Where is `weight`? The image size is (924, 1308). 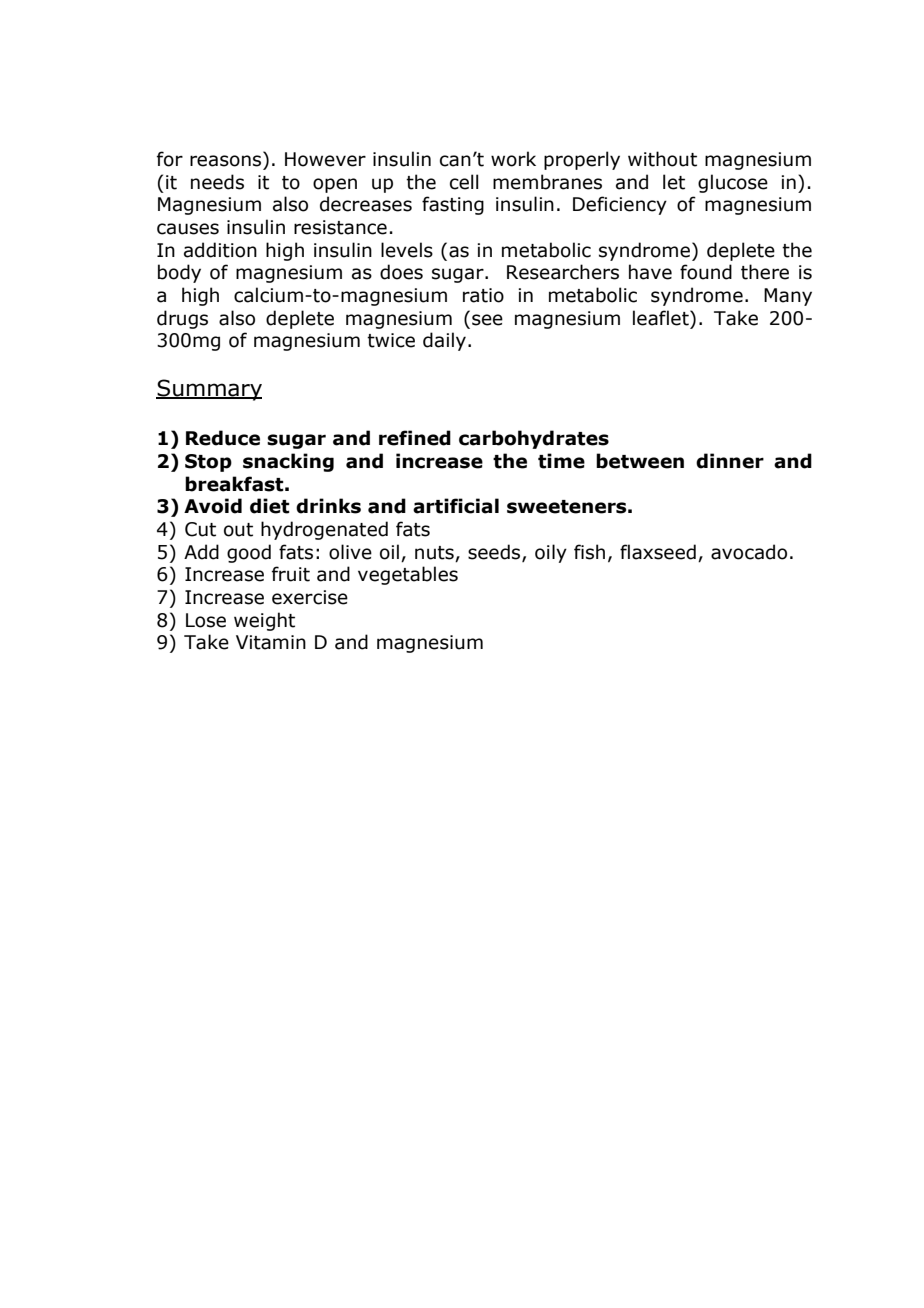
weight is located at coordinates (264, 621).
